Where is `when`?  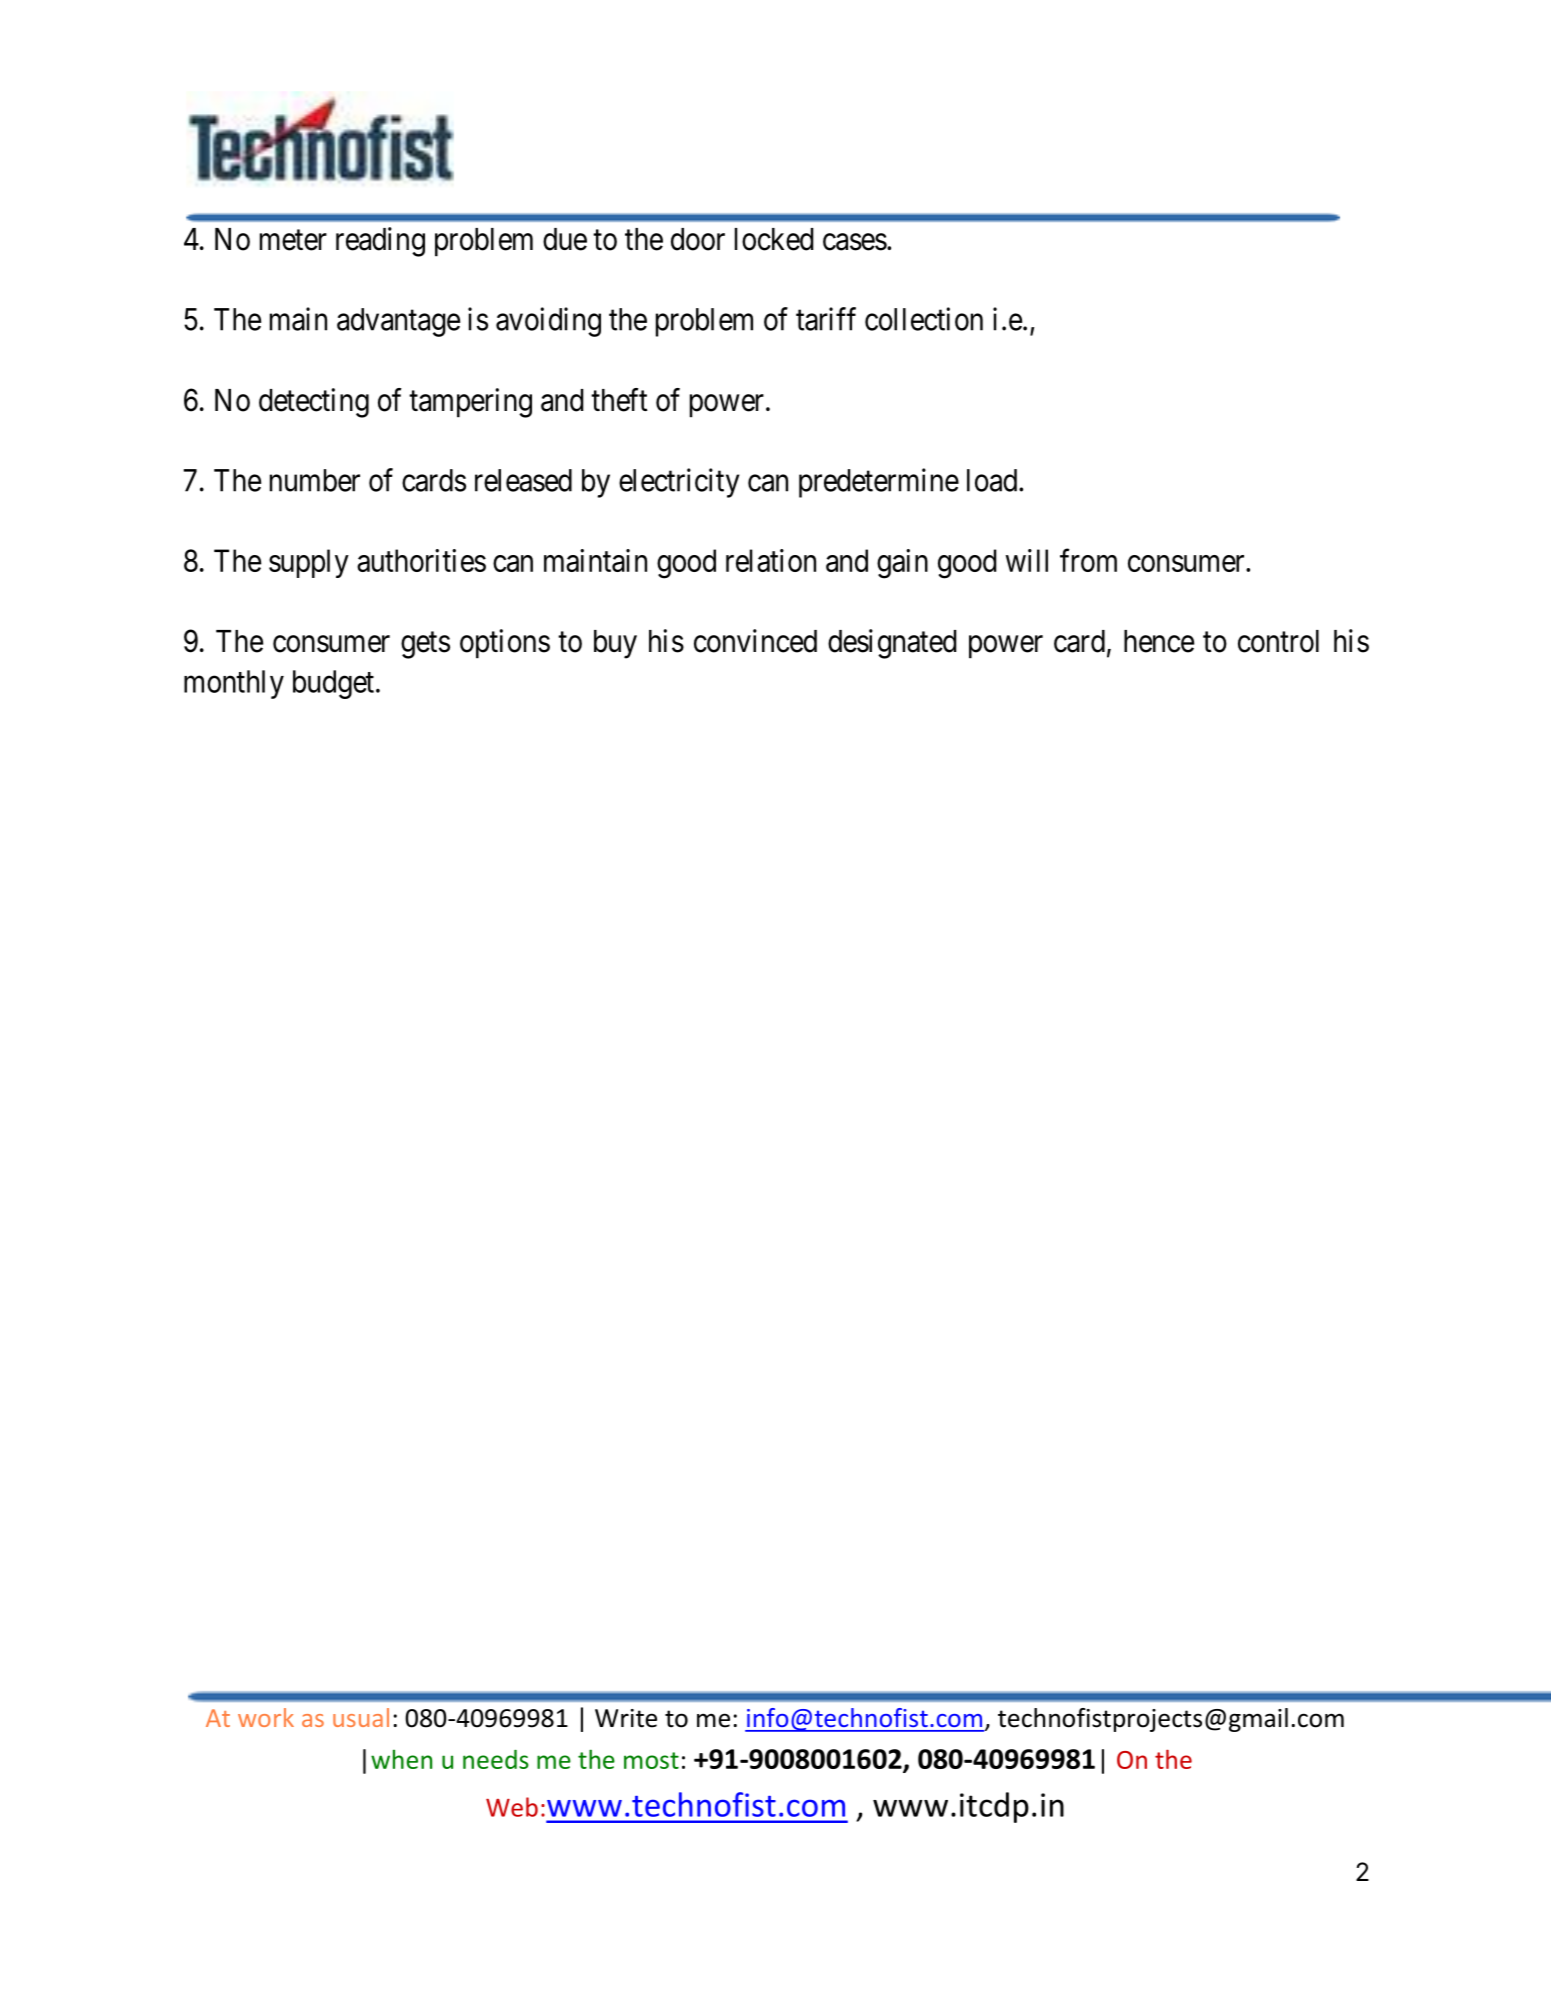
when is located at coordinates (401, 1759).
